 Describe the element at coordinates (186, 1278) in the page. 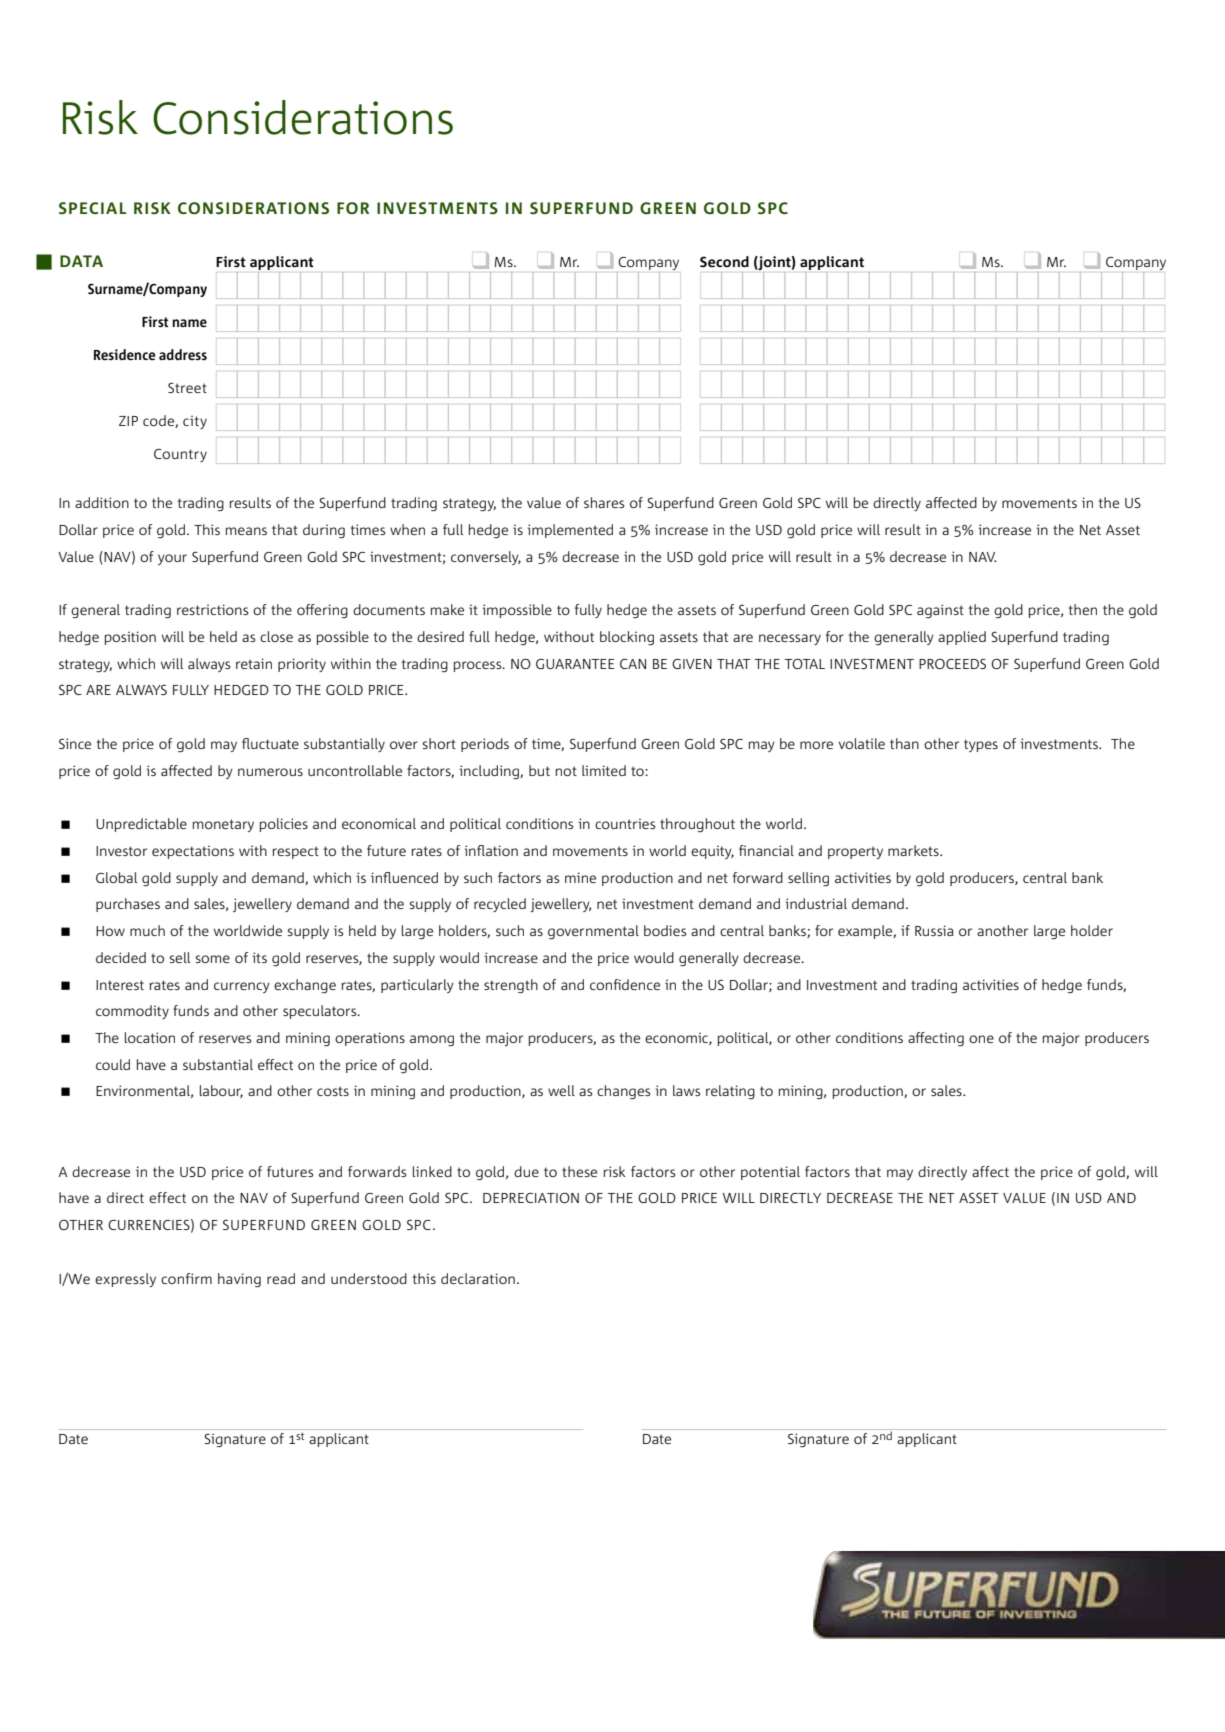

I see `confirm` at that location.
